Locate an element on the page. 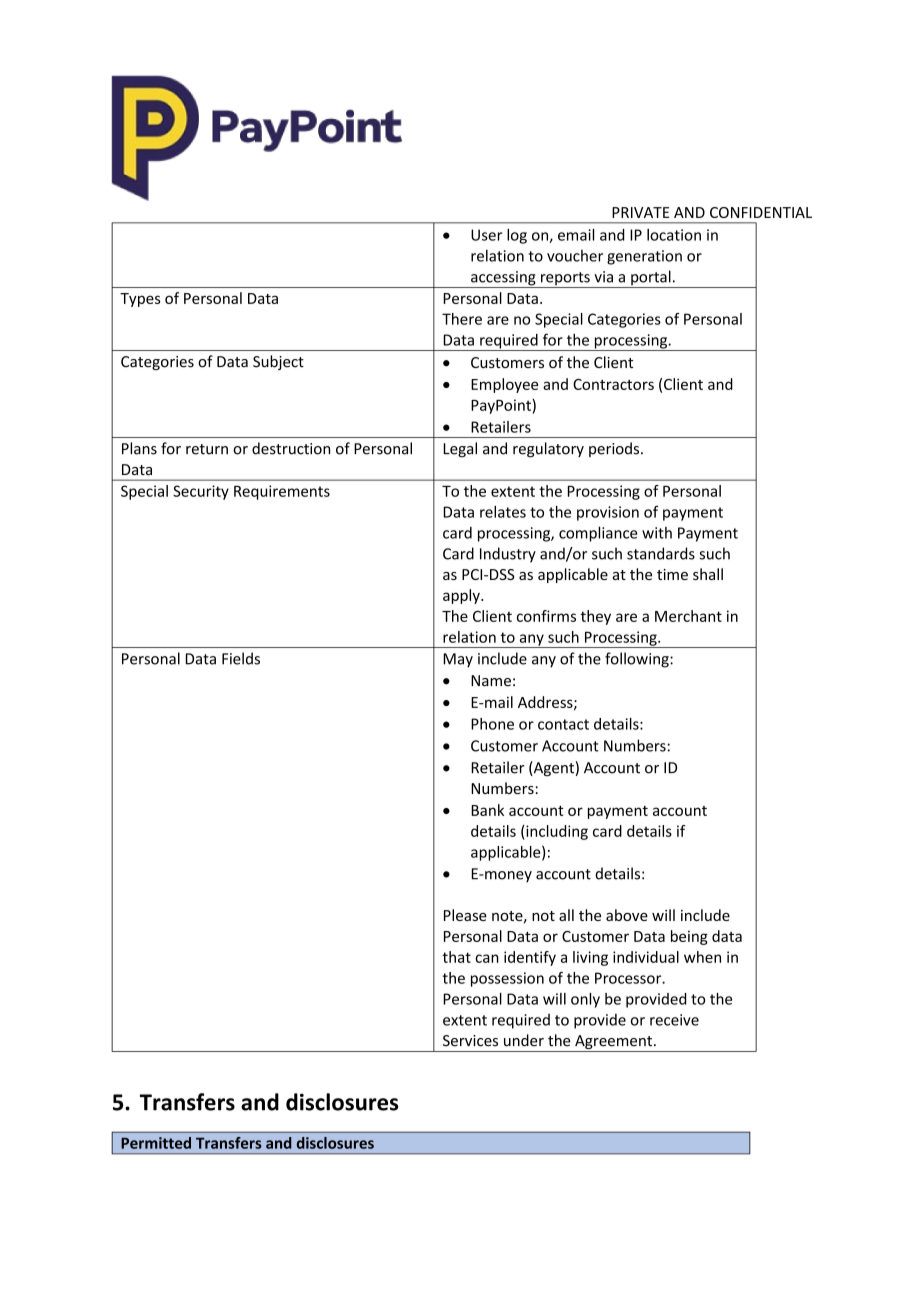 The image size is (924, 1308). Fields is located at coordinates (241, 658).
